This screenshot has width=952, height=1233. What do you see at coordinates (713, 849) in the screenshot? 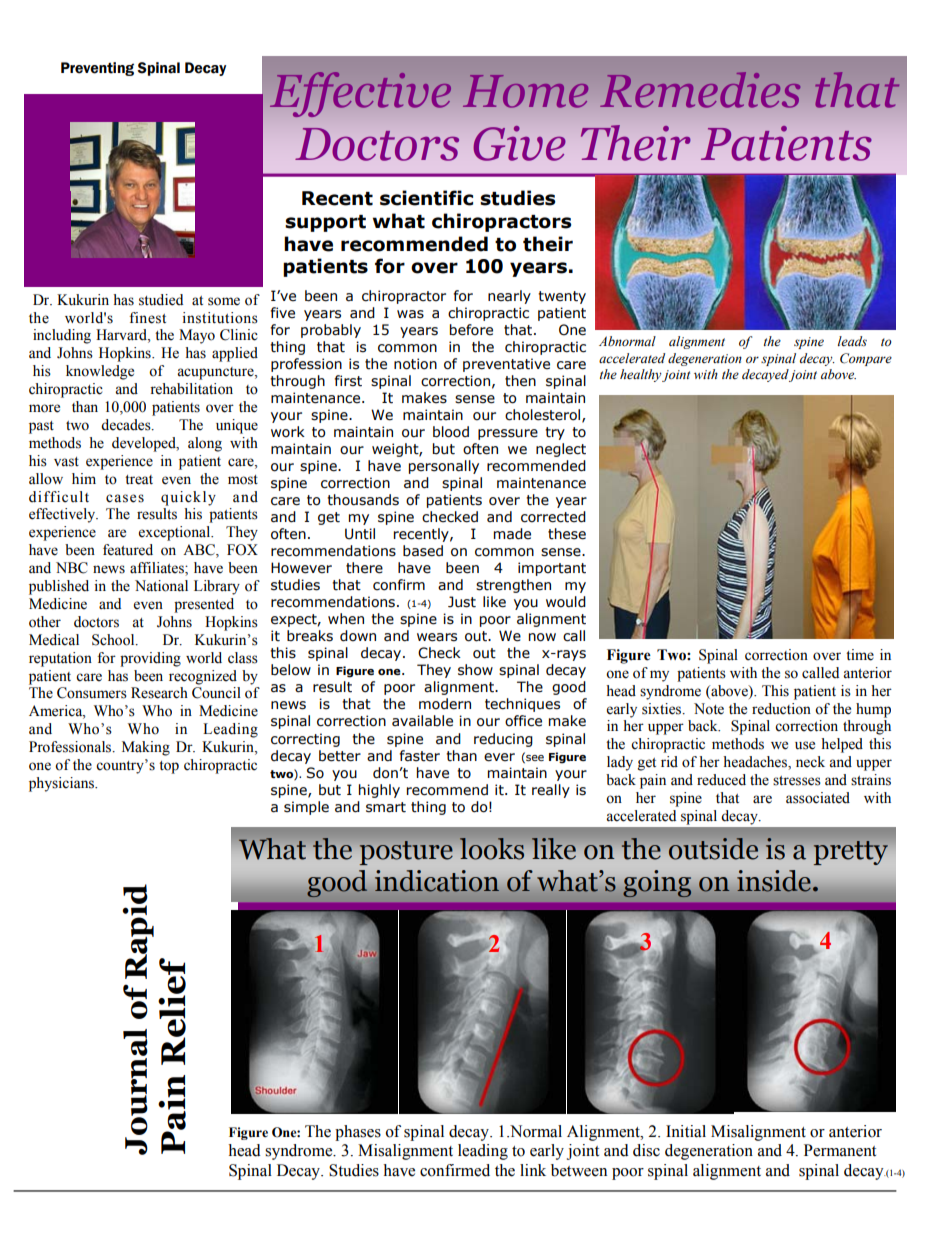
I see `outside` at bounding box center [713, 849].
